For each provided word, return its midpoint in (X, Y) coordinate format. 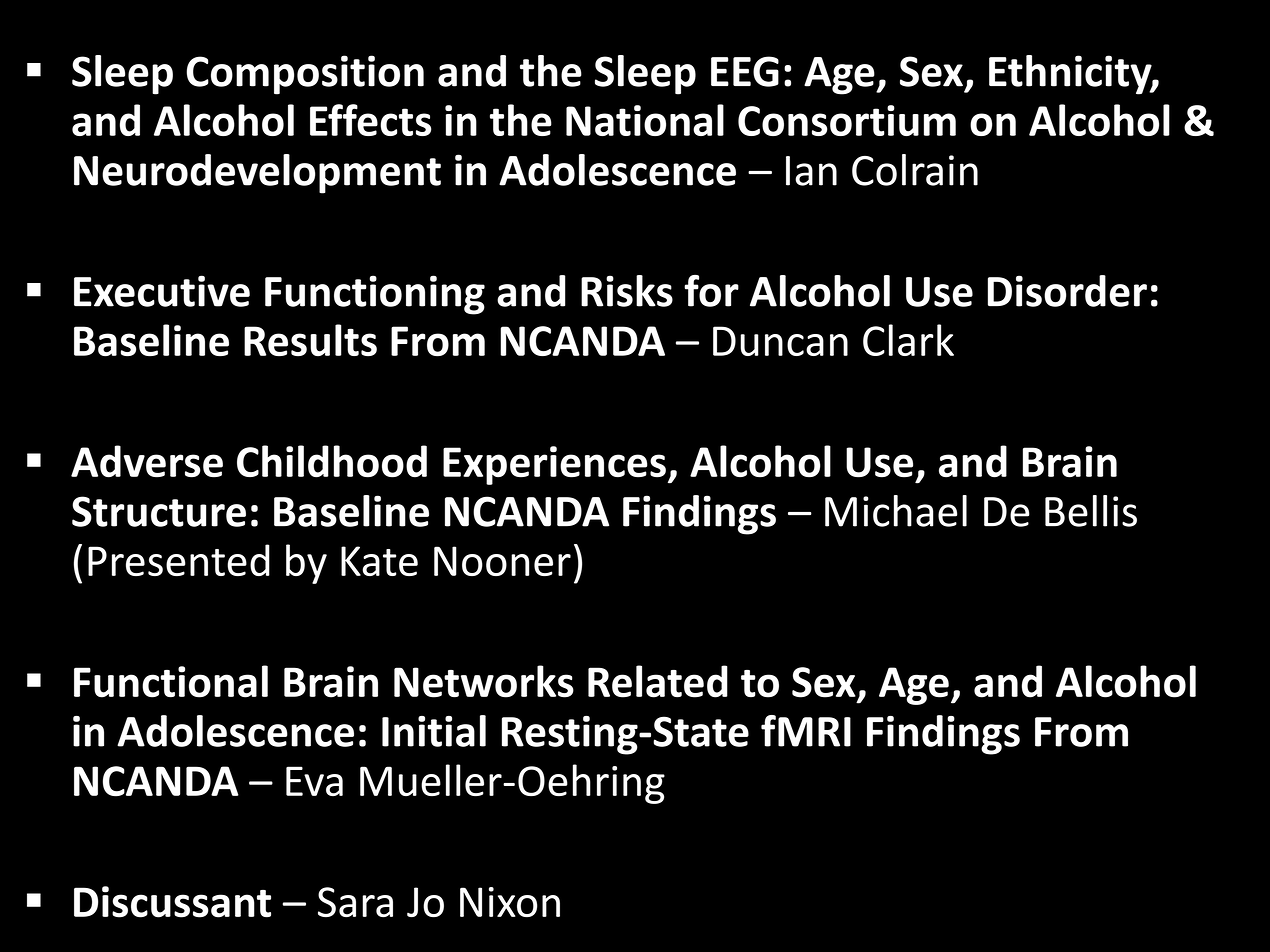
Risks (627, 291)
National (645, 120)
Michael (896, 511)
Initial (434, 731)
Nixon (510, 902)
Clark (908, 340)
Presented (179, 560)
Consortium (847, 120)
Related (658, 681)
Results (310, 340)
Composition (305, 75)
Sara (355, 902)
